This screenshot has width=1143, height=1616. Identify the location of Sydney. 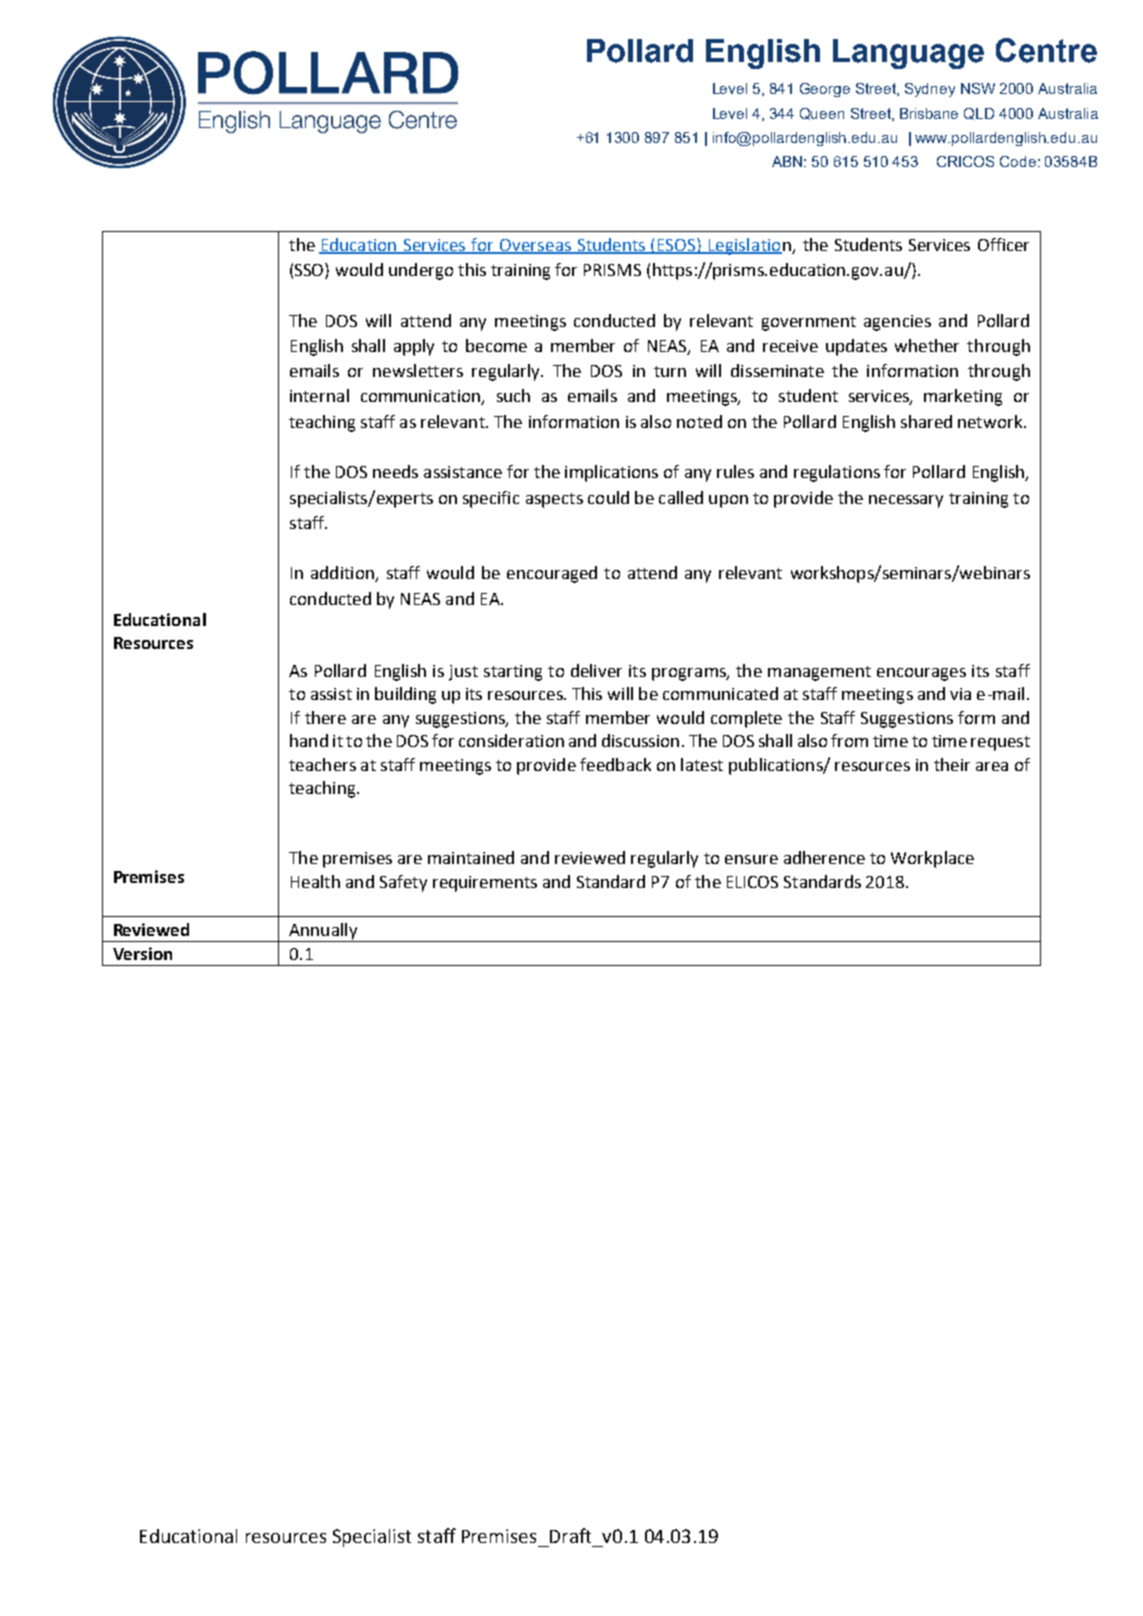
(930, 90).
